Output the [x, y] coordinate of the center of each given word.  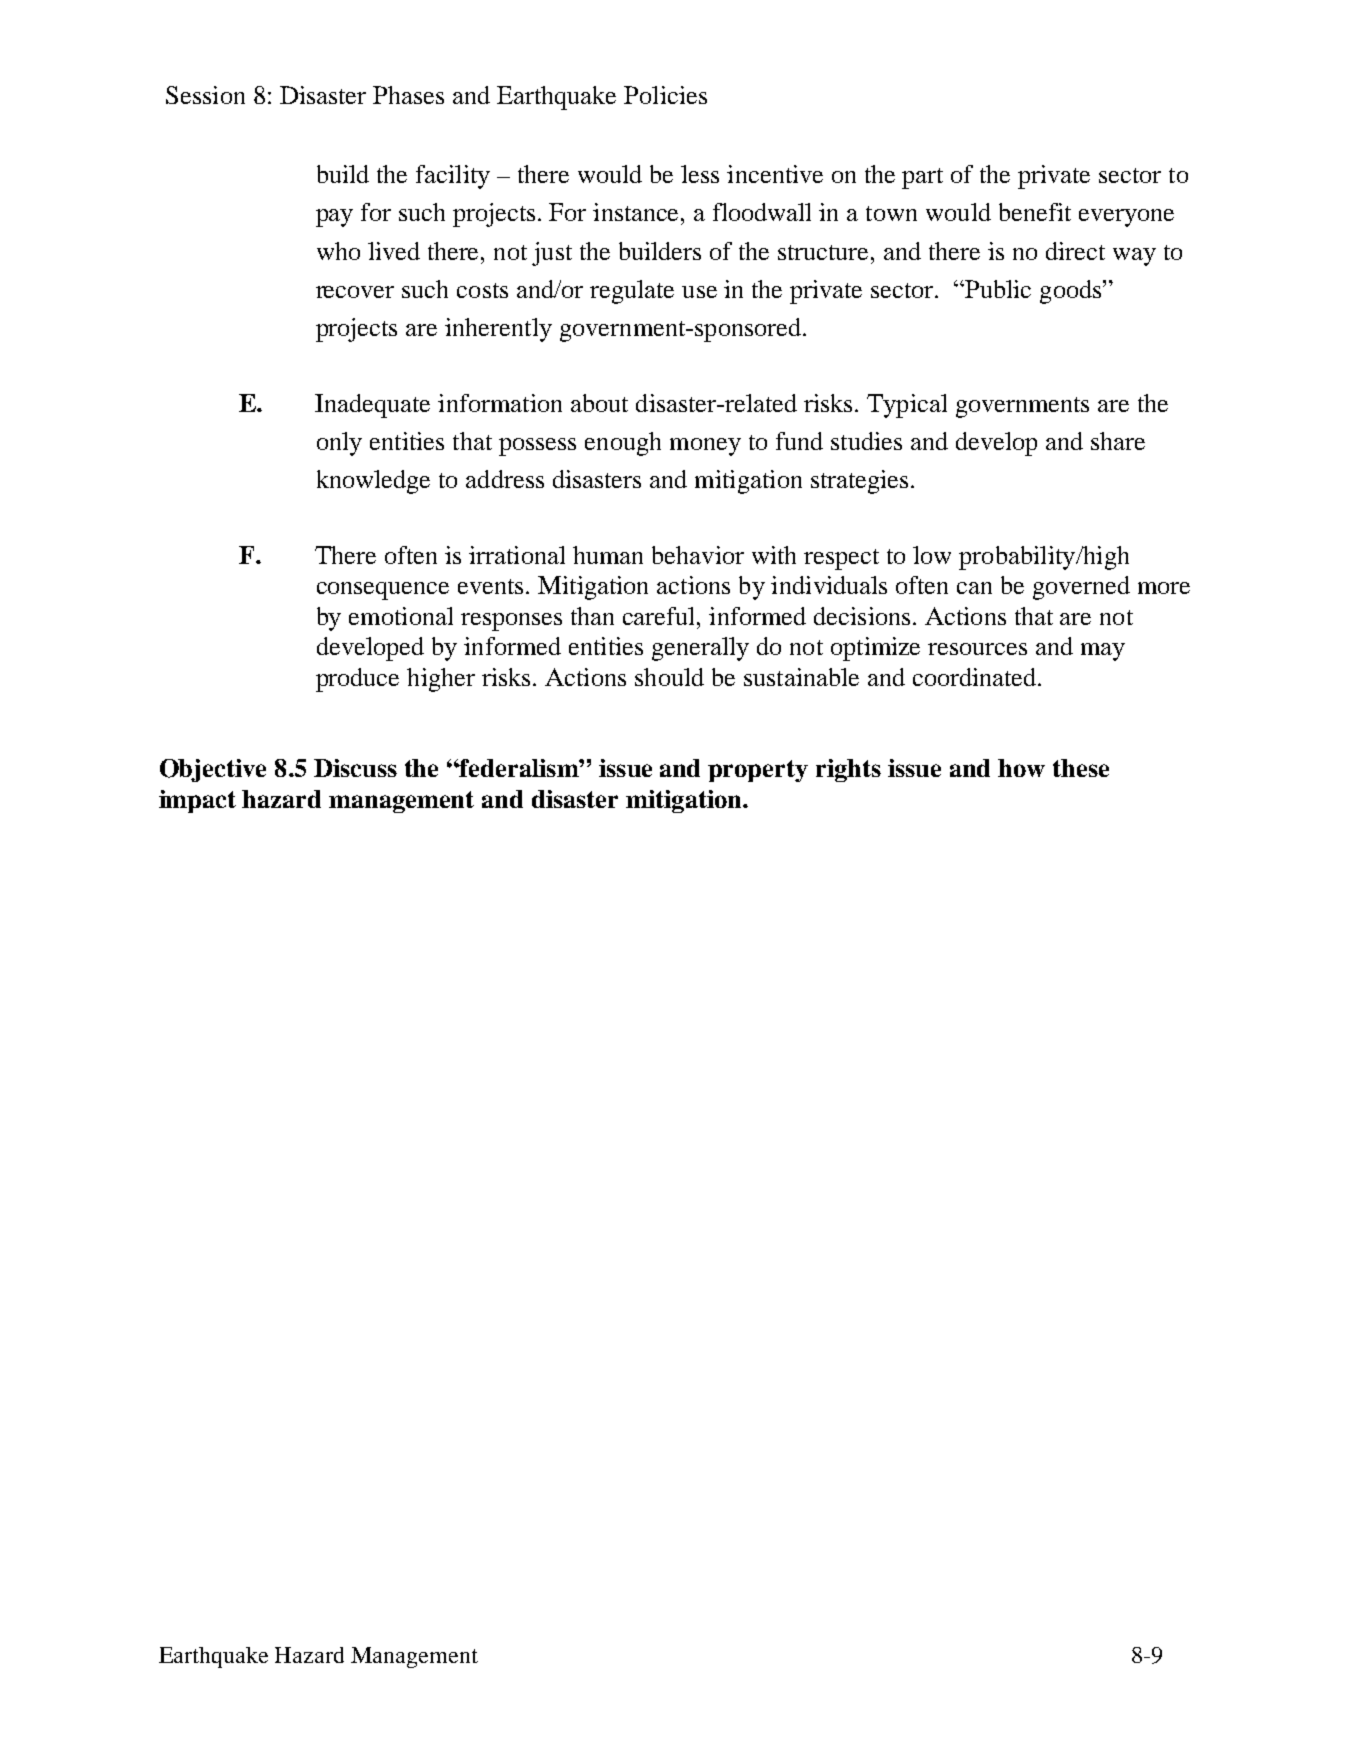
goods [1072, 292]
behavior [698, 555]
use [699, 292]
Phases [408, 95]
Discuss [355, 768]
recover [355, 292]
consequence [383, 591]
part [922, 178]
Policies [665, 95]
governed [1081, 588]
